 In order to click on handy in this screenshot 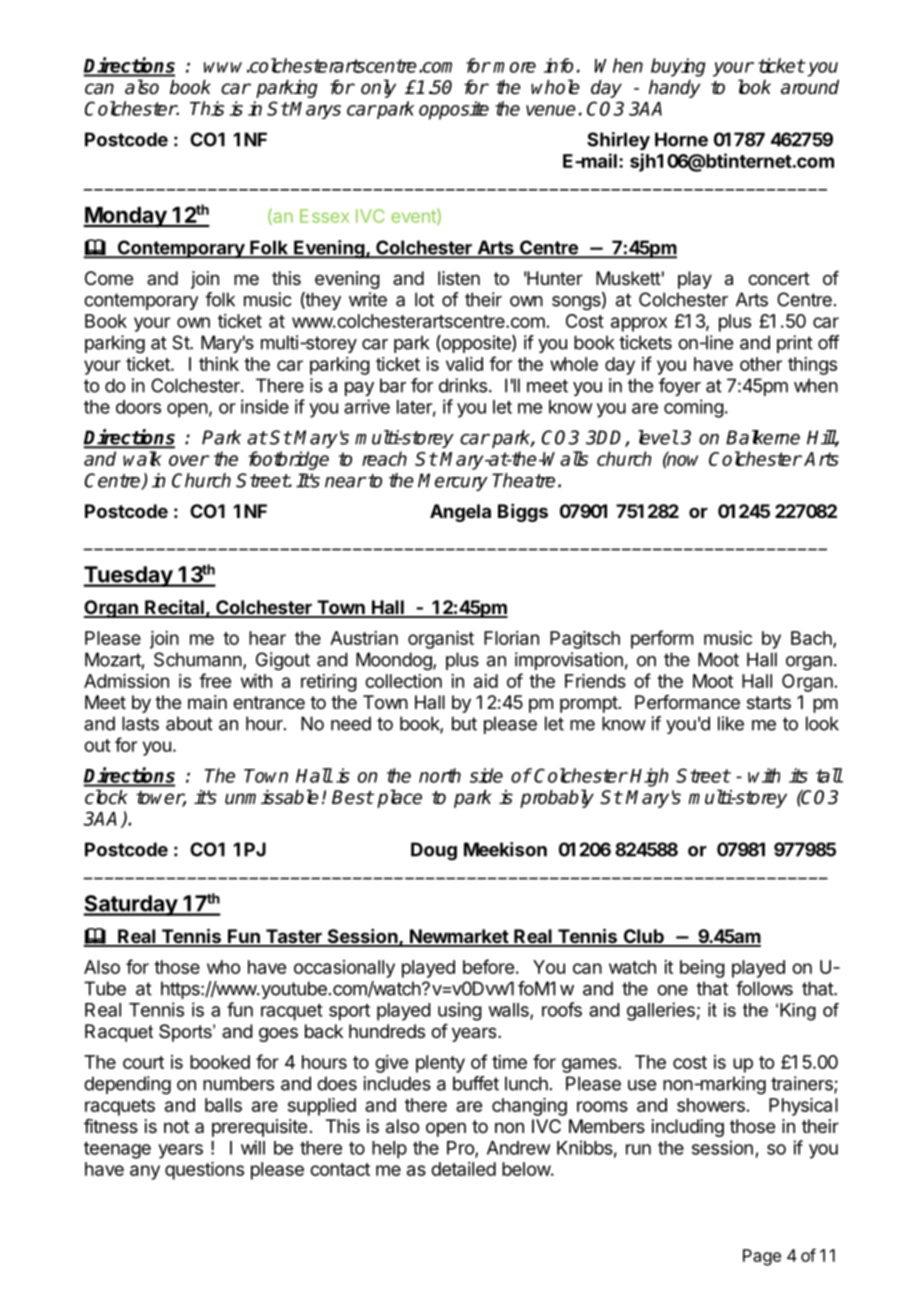, I will do `click(675, 89)`.
